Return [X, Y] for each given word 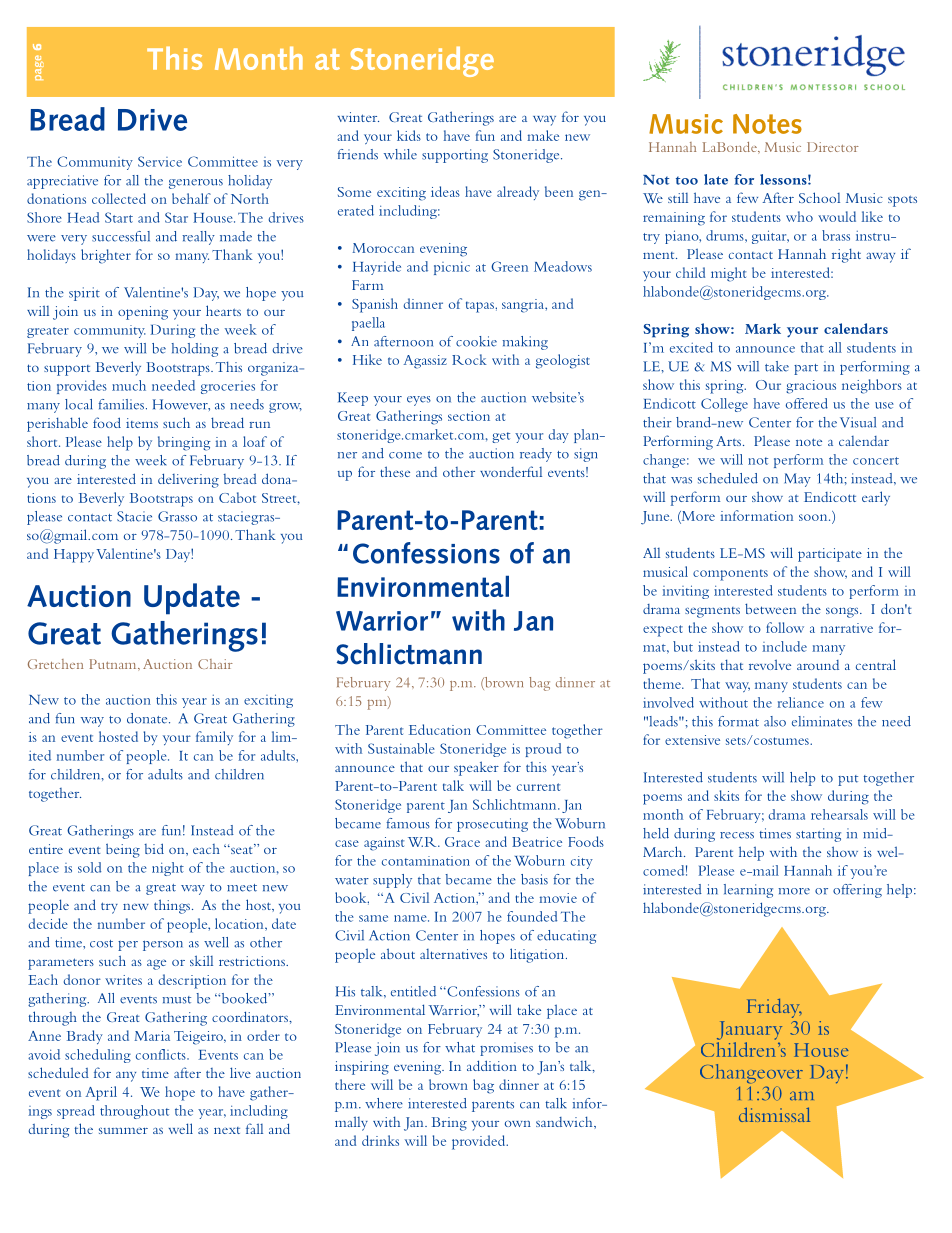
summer [123, 1130]
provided [480, 1142]
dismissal [774, 1114]
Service [160, 161]
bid [154, 848]
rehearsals [839, 814]
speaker [476, 768]
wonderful [511, 471]
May [797, 480]
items [142, 423]
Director [833, 147]
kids [409, 135]
